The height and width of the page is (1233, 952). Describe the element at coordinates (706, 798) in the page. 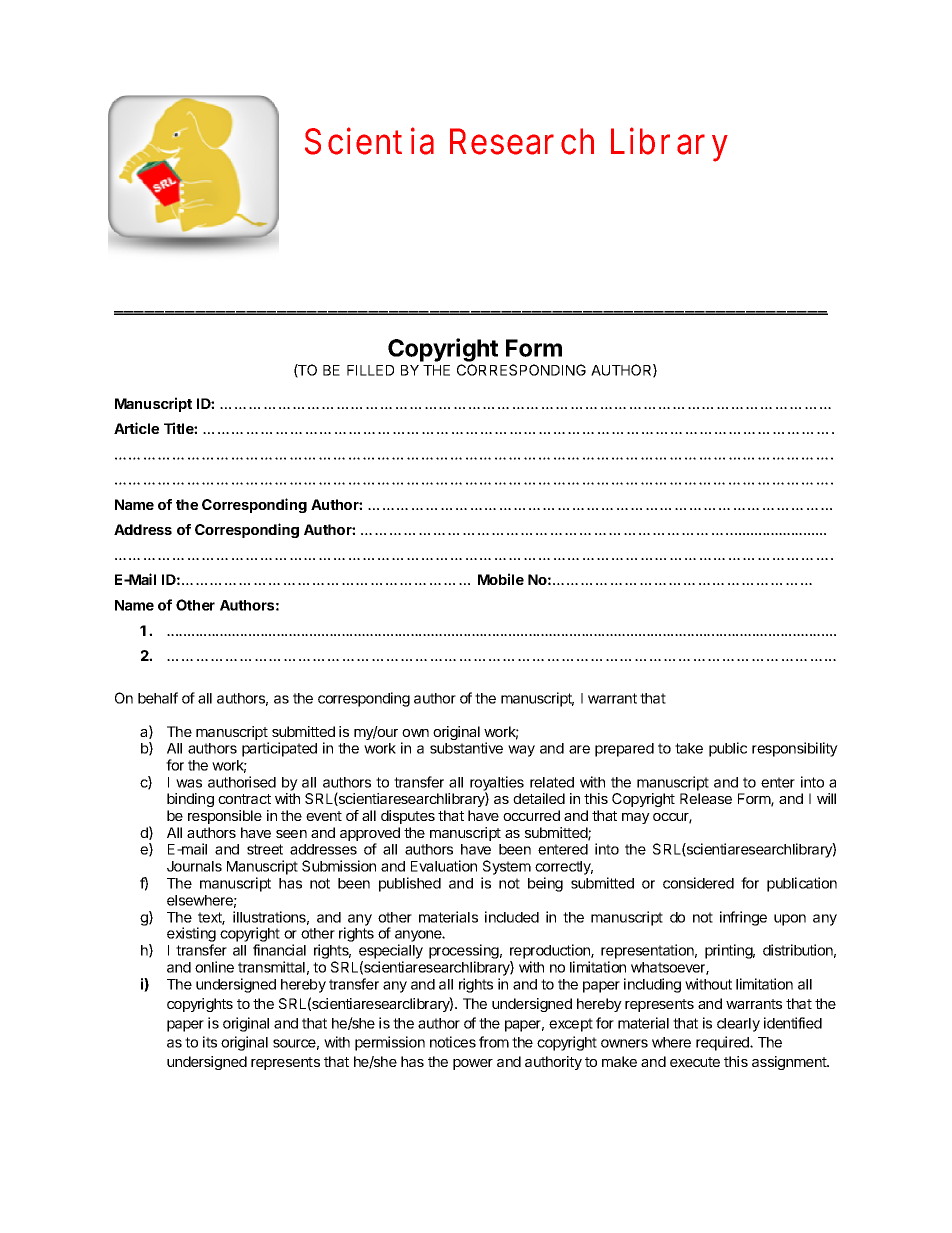

I see `Release` at that location.
